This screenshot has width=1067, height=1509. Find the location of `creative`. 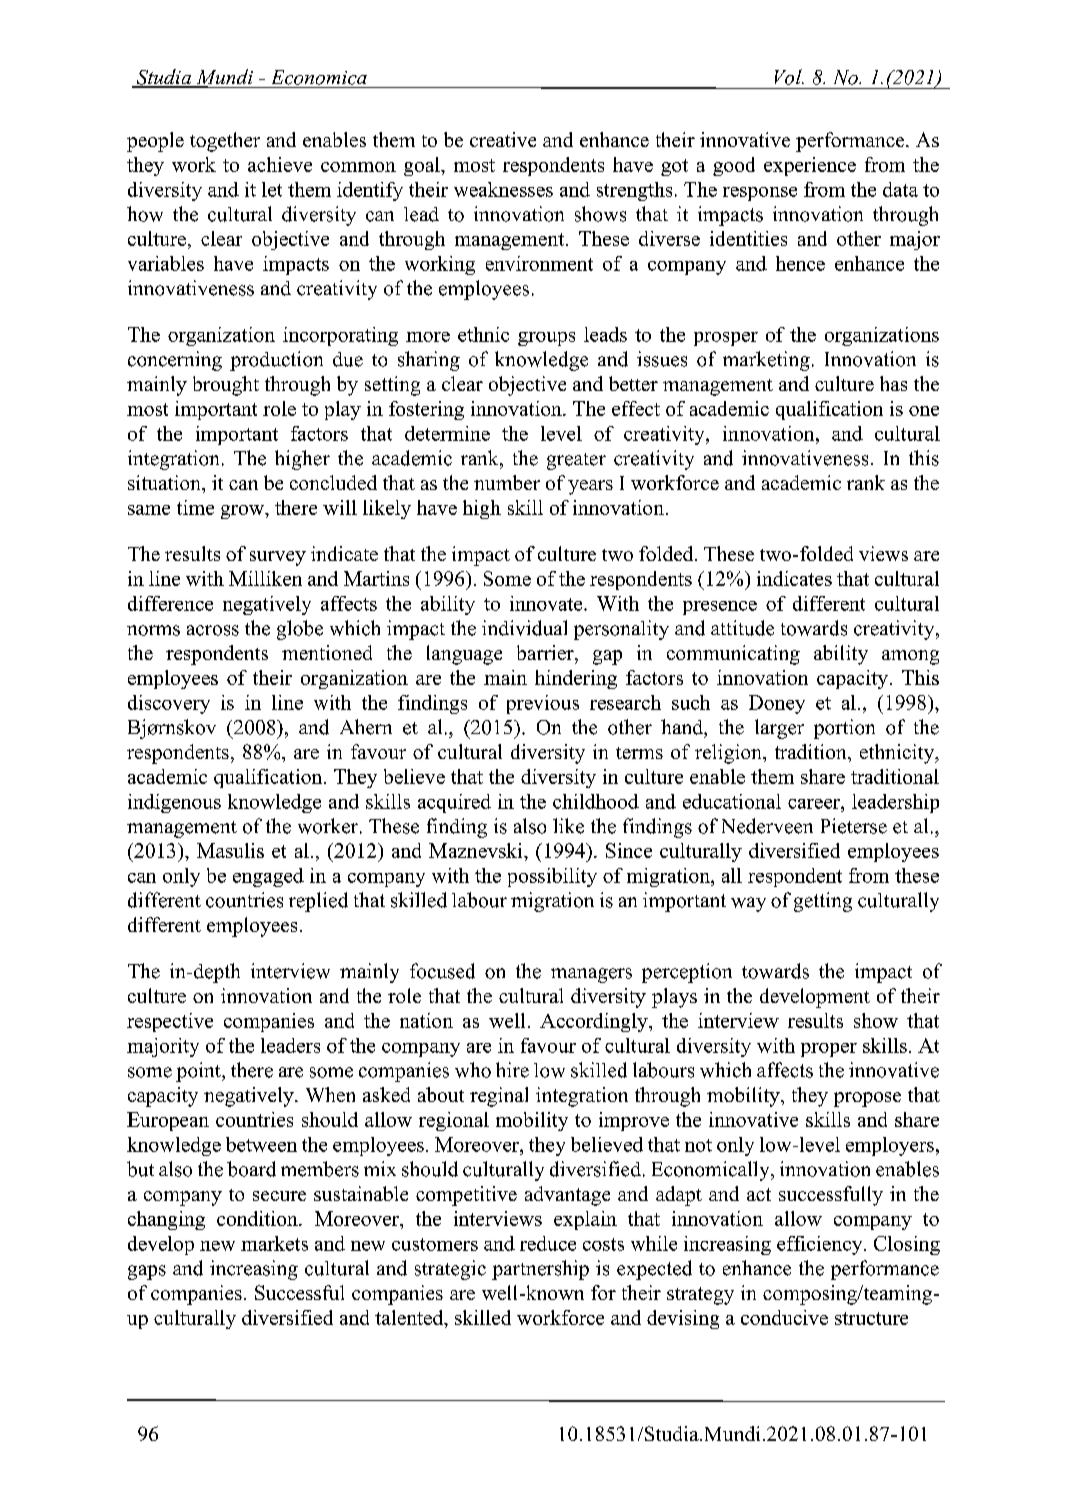

creative is located at coordinates (503, 139).
